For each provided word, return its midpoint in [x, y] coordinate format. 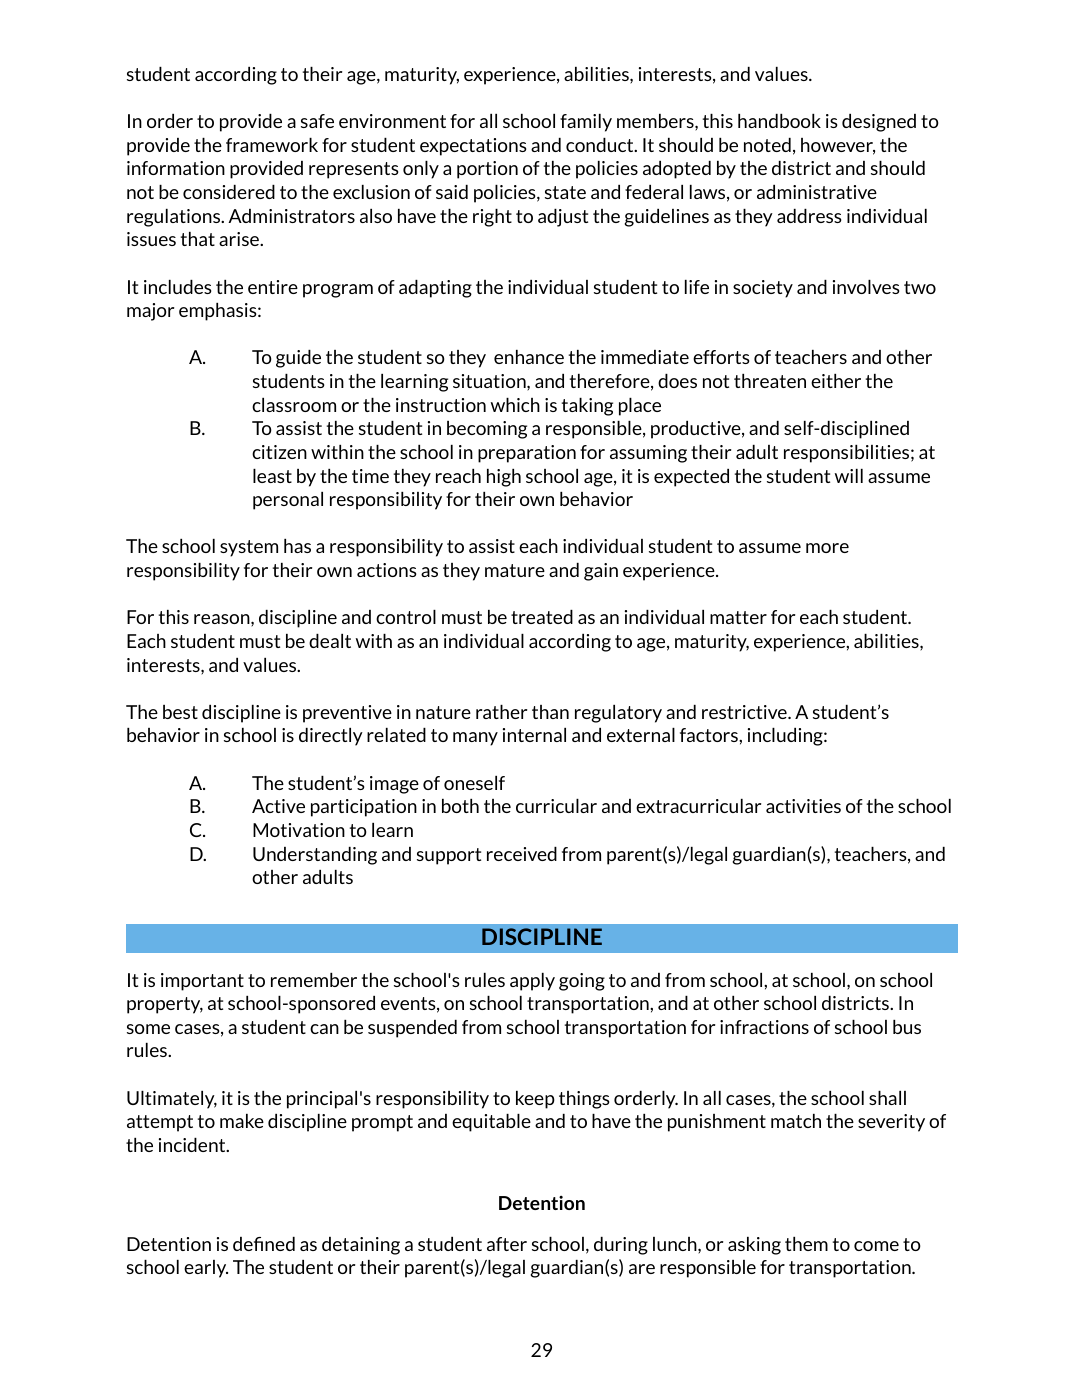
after [507, 1244]
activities [803, 806]
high [504, 478]
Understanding [315, 856]
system [249, 548]
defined [264, 1244]
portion [487, 170]
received [522, 854]
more [827, 548]
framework [272, 145]
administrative [817, 192]
